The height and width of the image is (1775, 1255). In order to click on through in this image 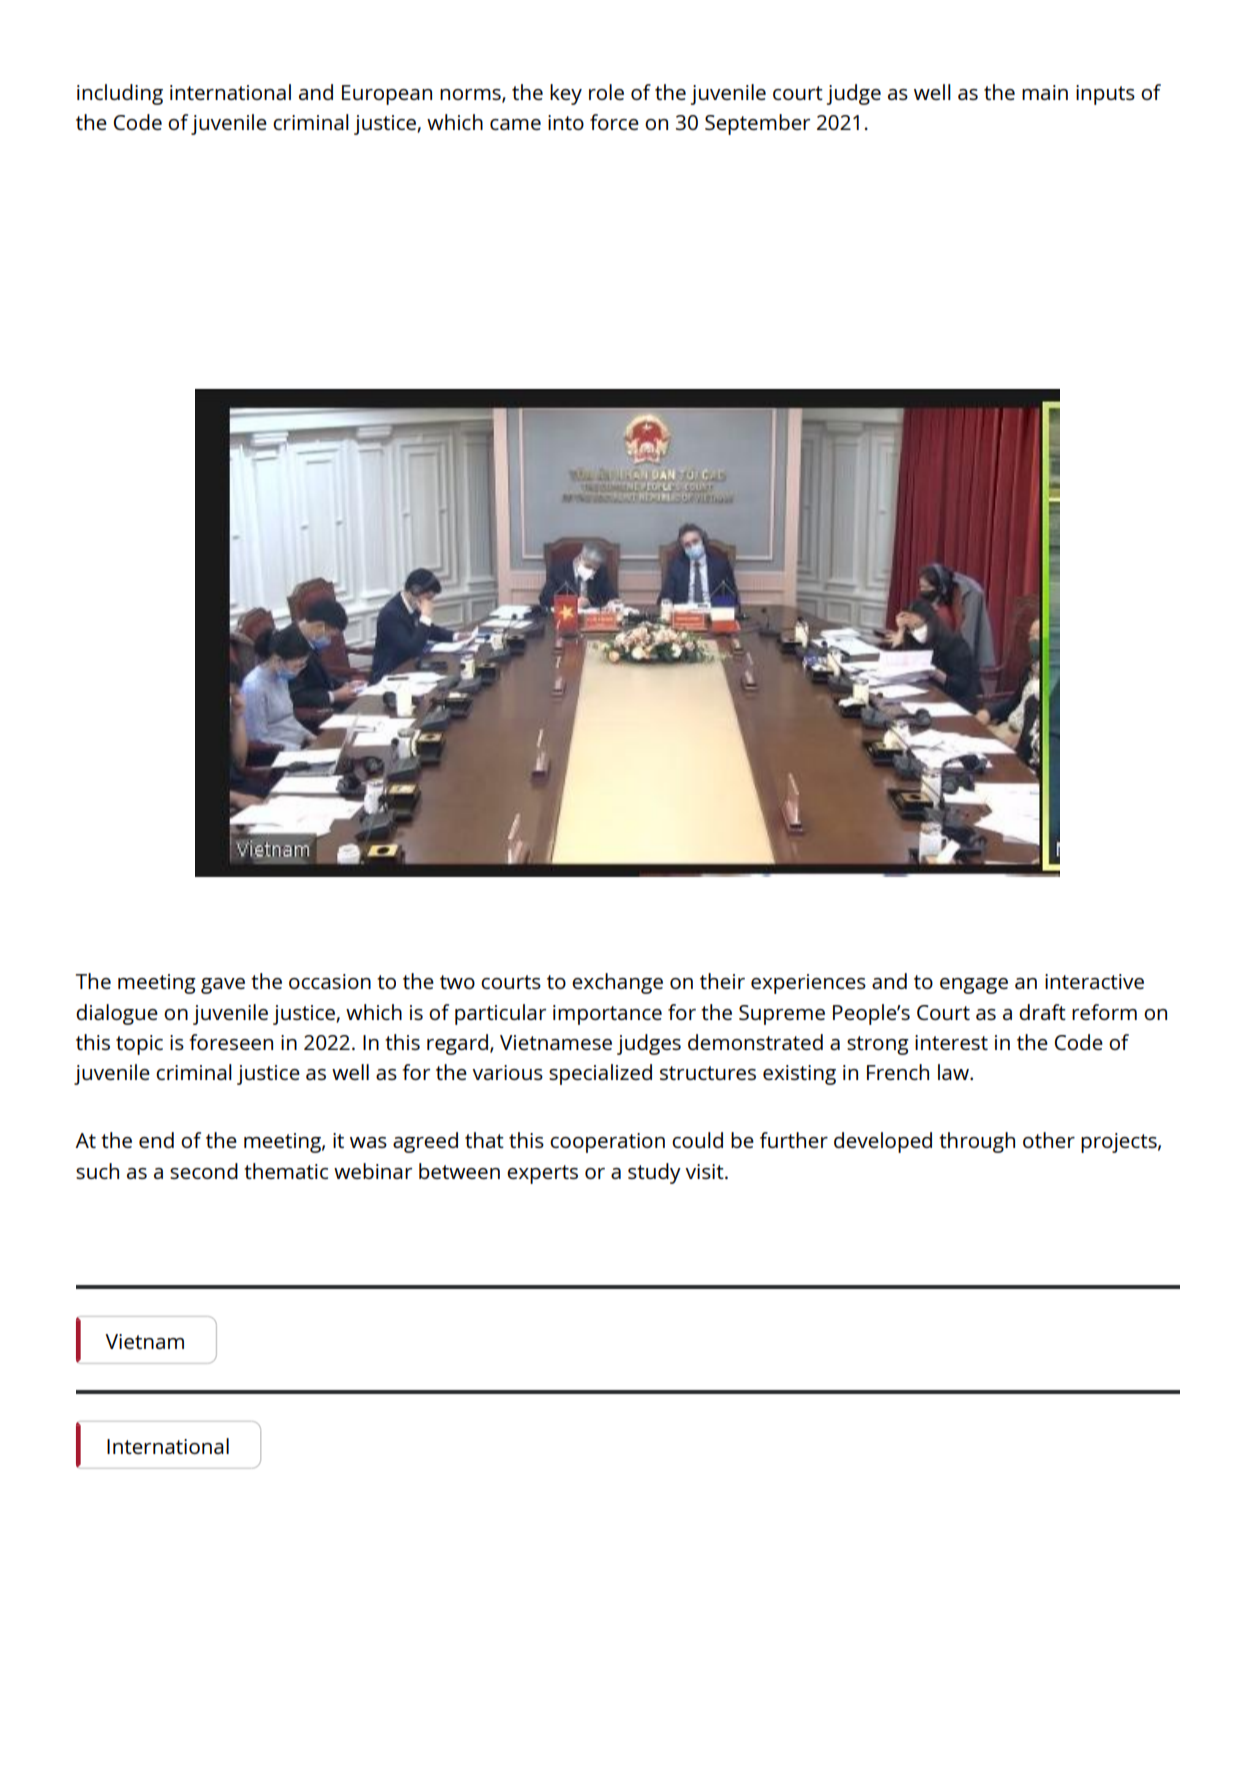, I will do `click(977, 1142)`.
